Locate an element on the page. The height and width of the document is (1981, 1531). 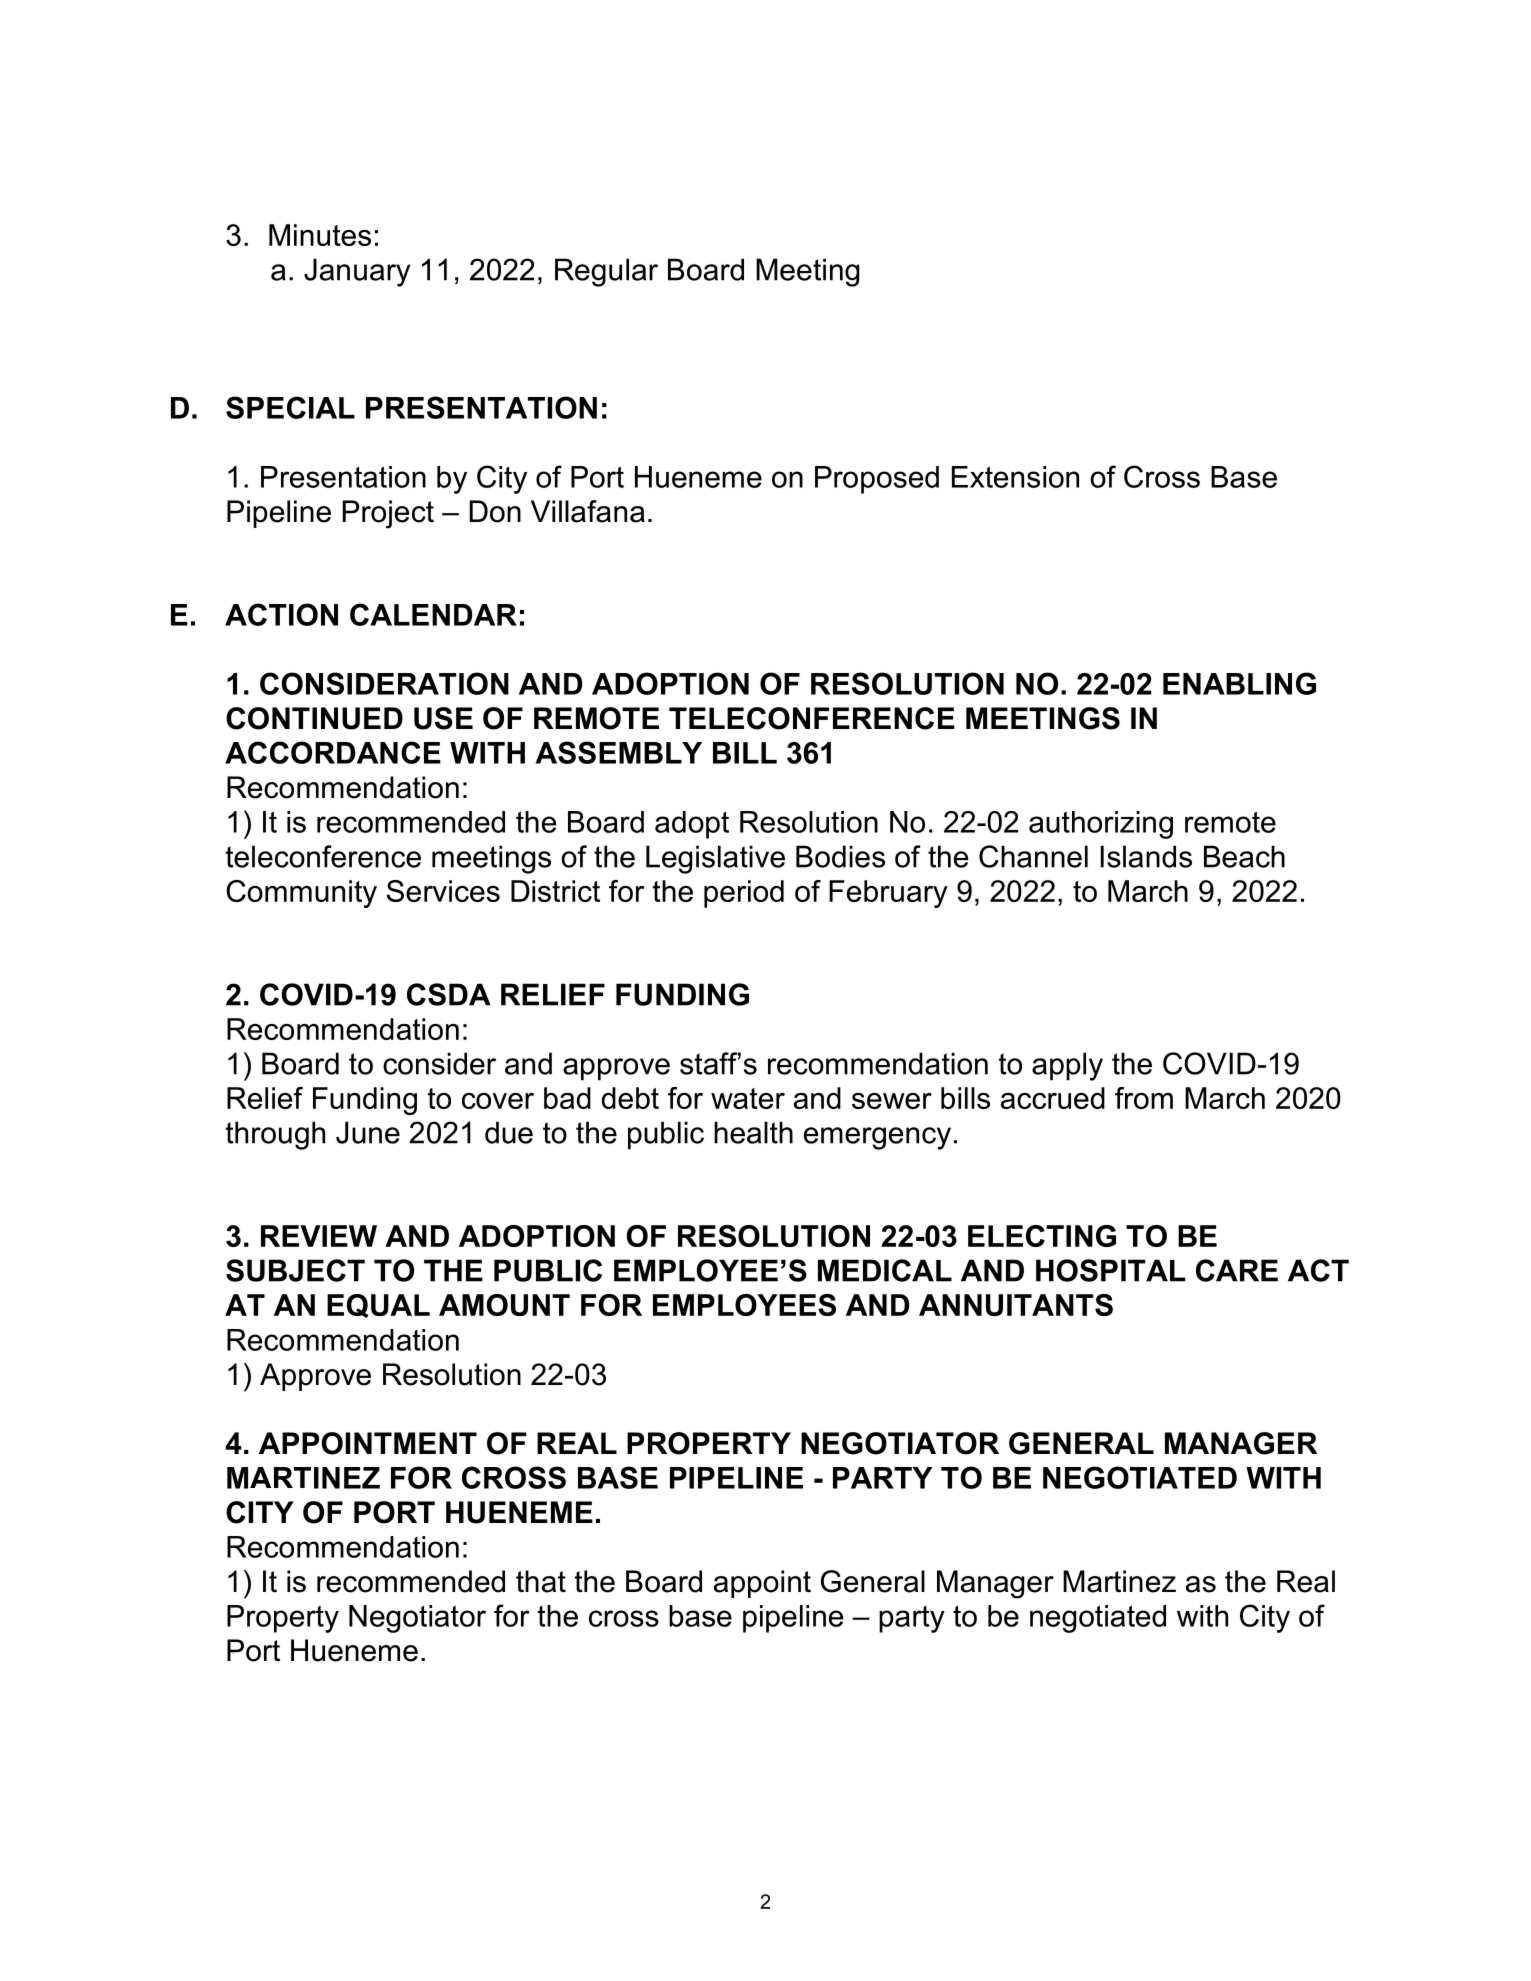
Extension is located at coordinates (1015, 477).
